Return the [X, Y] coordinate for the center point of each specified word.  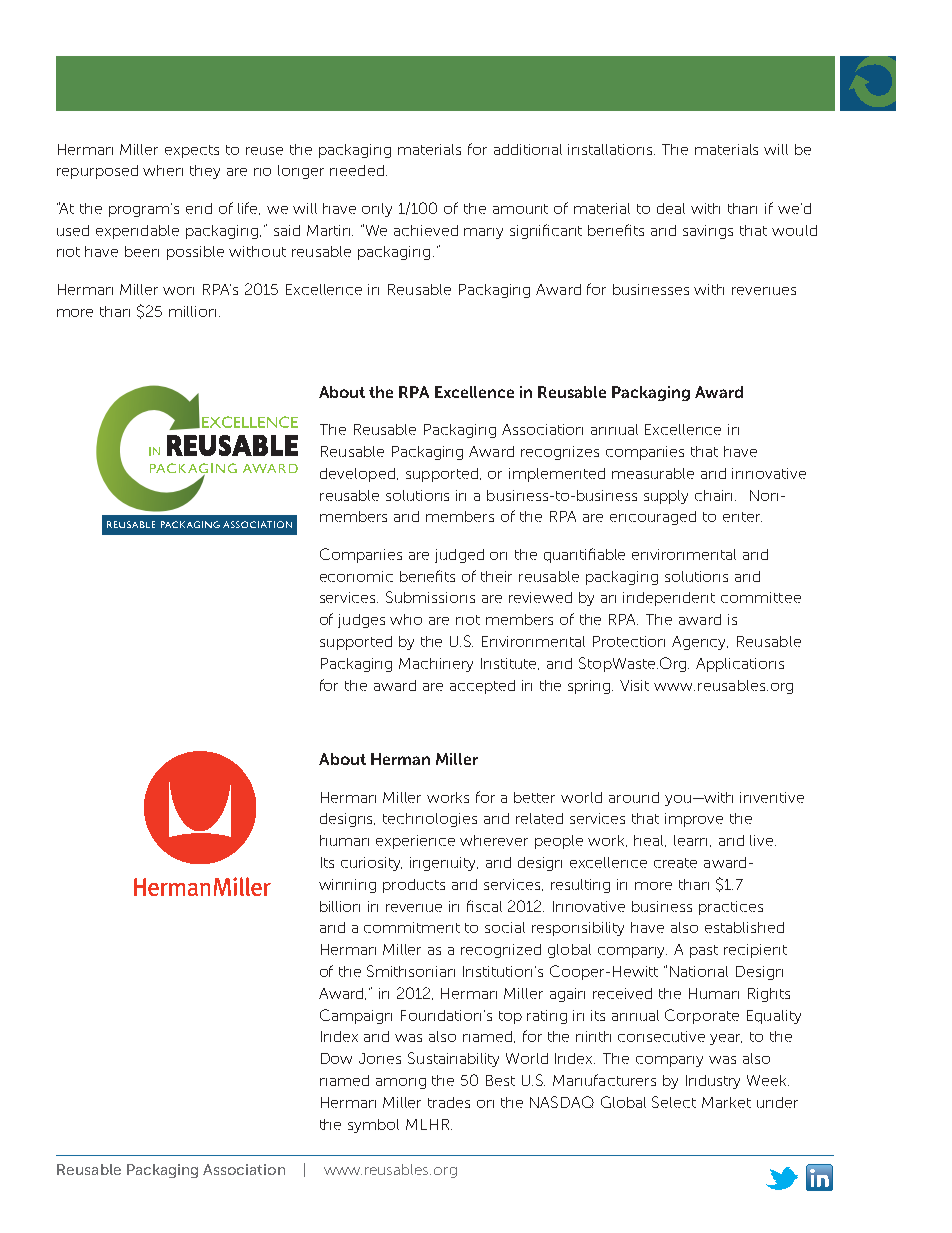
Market [726, 1102]
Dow [336, 1058]
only [377, 210]
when [163, 170]
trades [449, 1102]
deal [671, 208]
